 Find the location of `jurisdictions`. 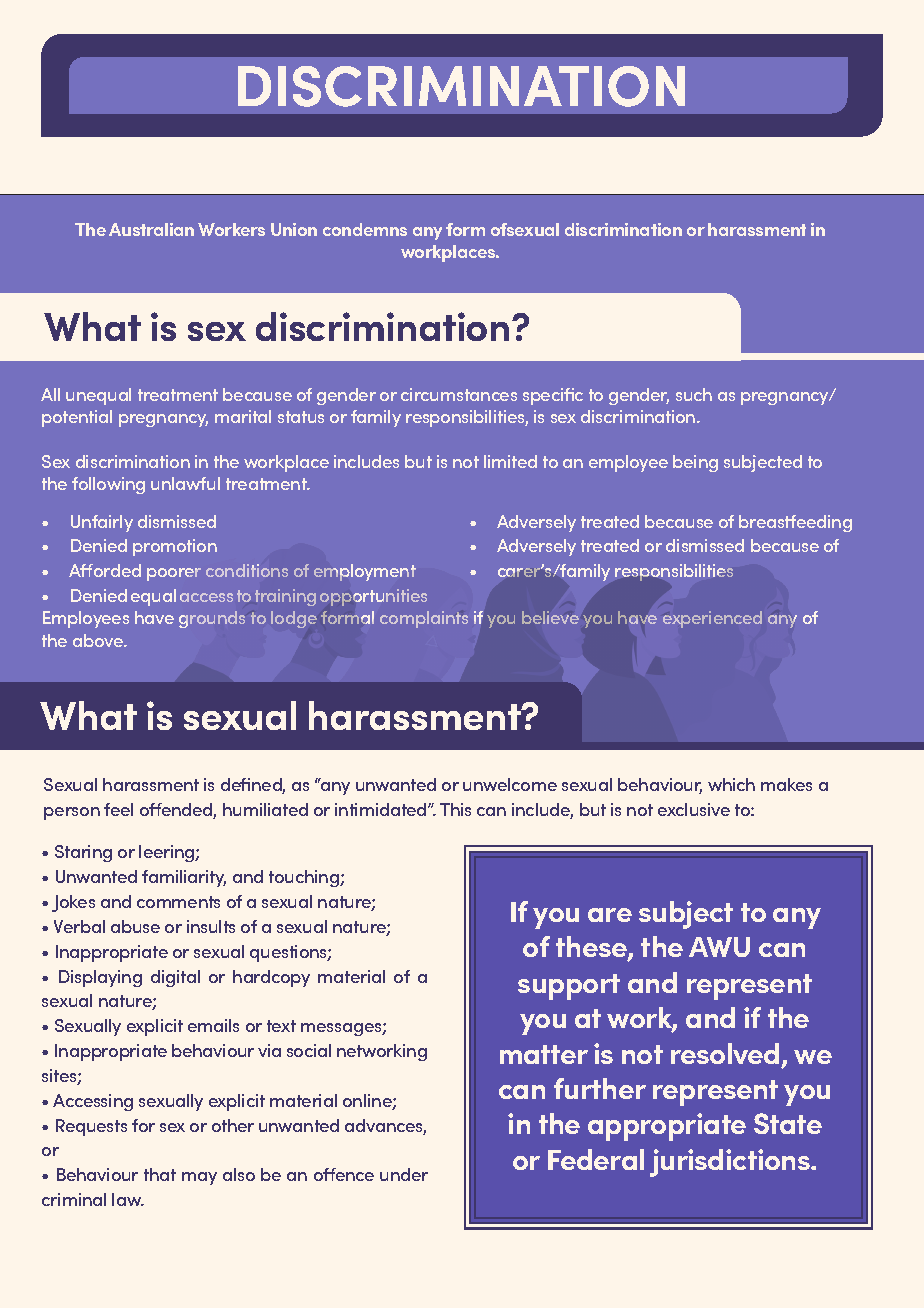

jurisdictions is located at coordinates (731, 1163).
